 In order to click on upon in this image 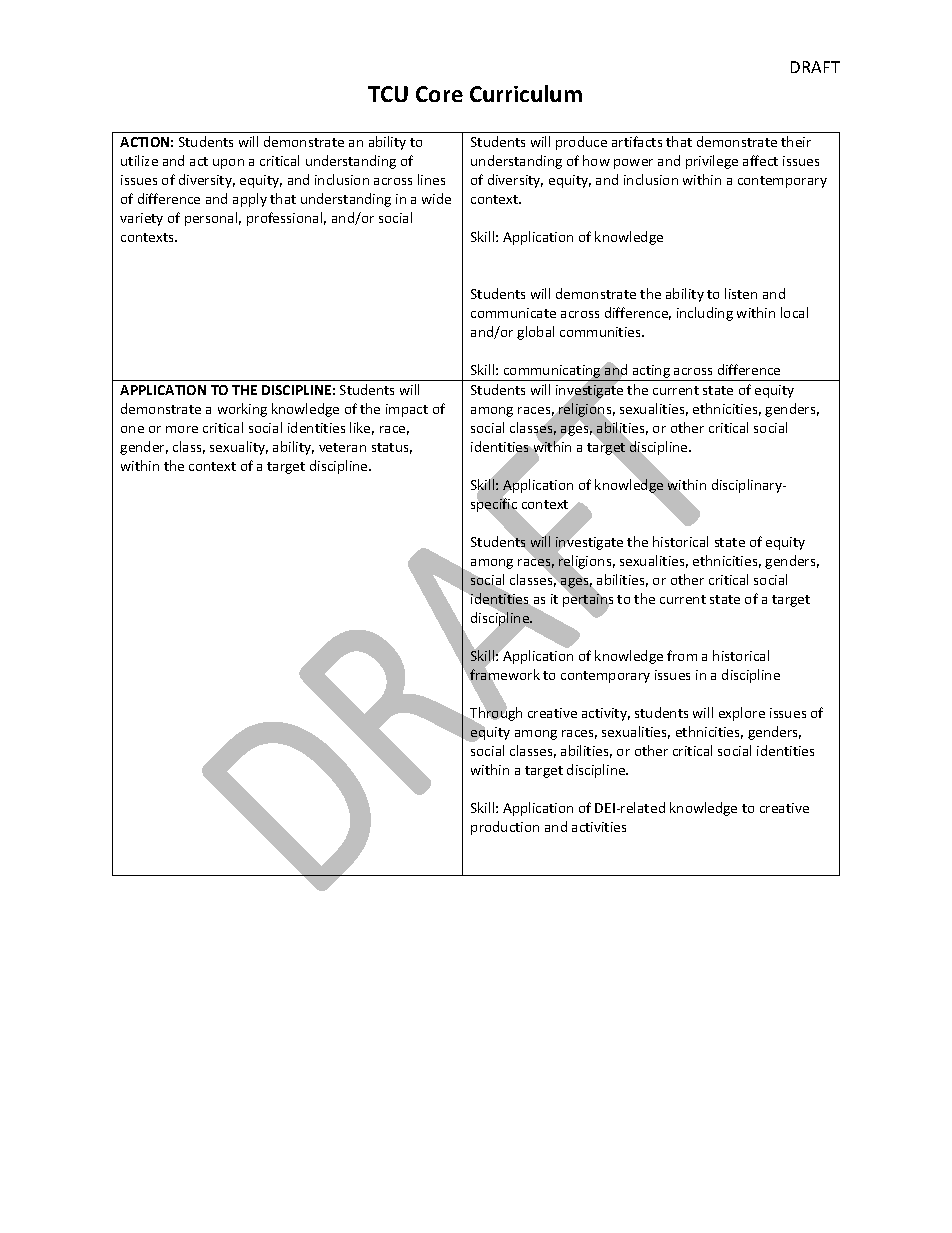, I will do `click(228, 164)`.
